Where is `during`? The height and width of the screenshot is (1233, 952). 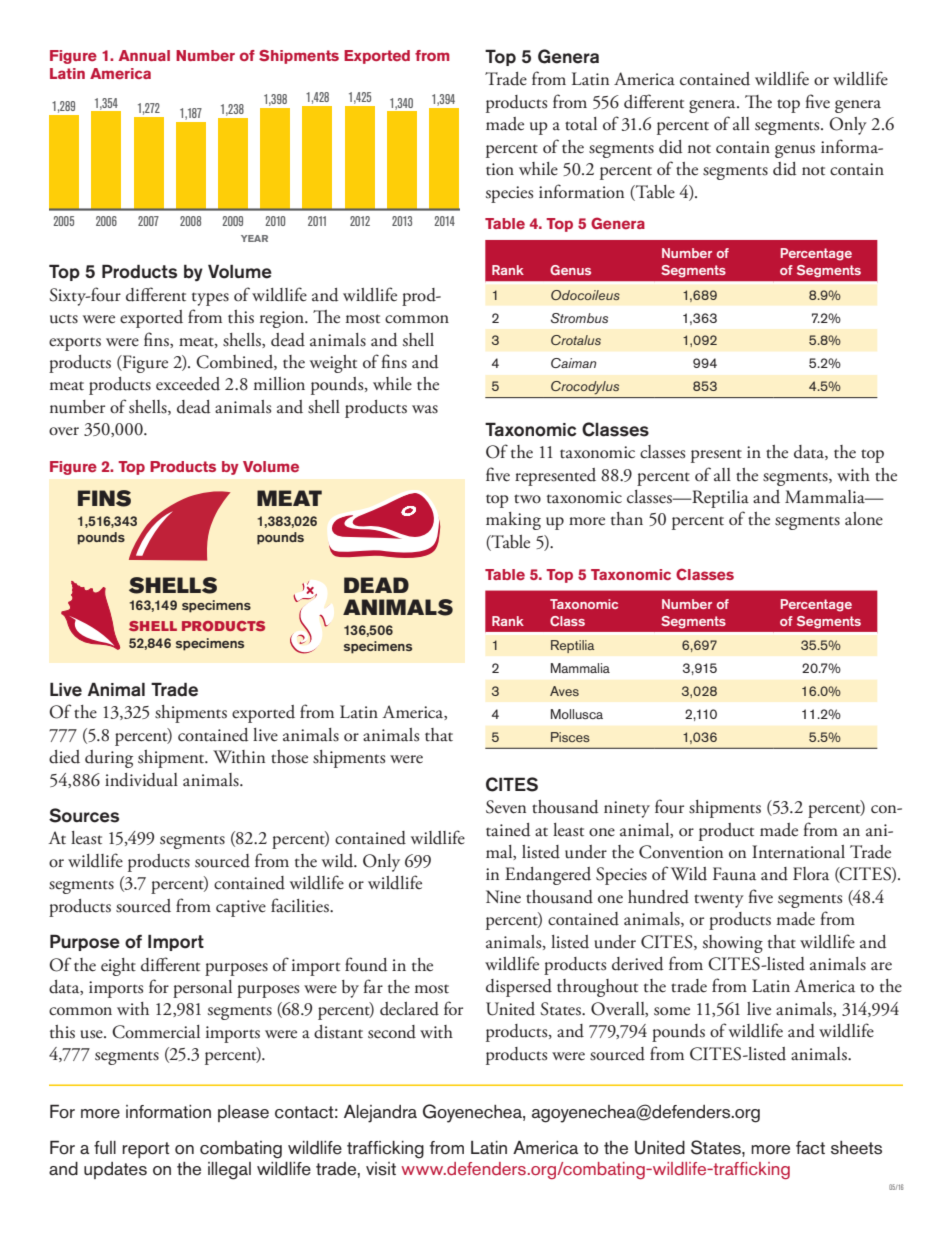
during is located at coordinates (109, 759).
